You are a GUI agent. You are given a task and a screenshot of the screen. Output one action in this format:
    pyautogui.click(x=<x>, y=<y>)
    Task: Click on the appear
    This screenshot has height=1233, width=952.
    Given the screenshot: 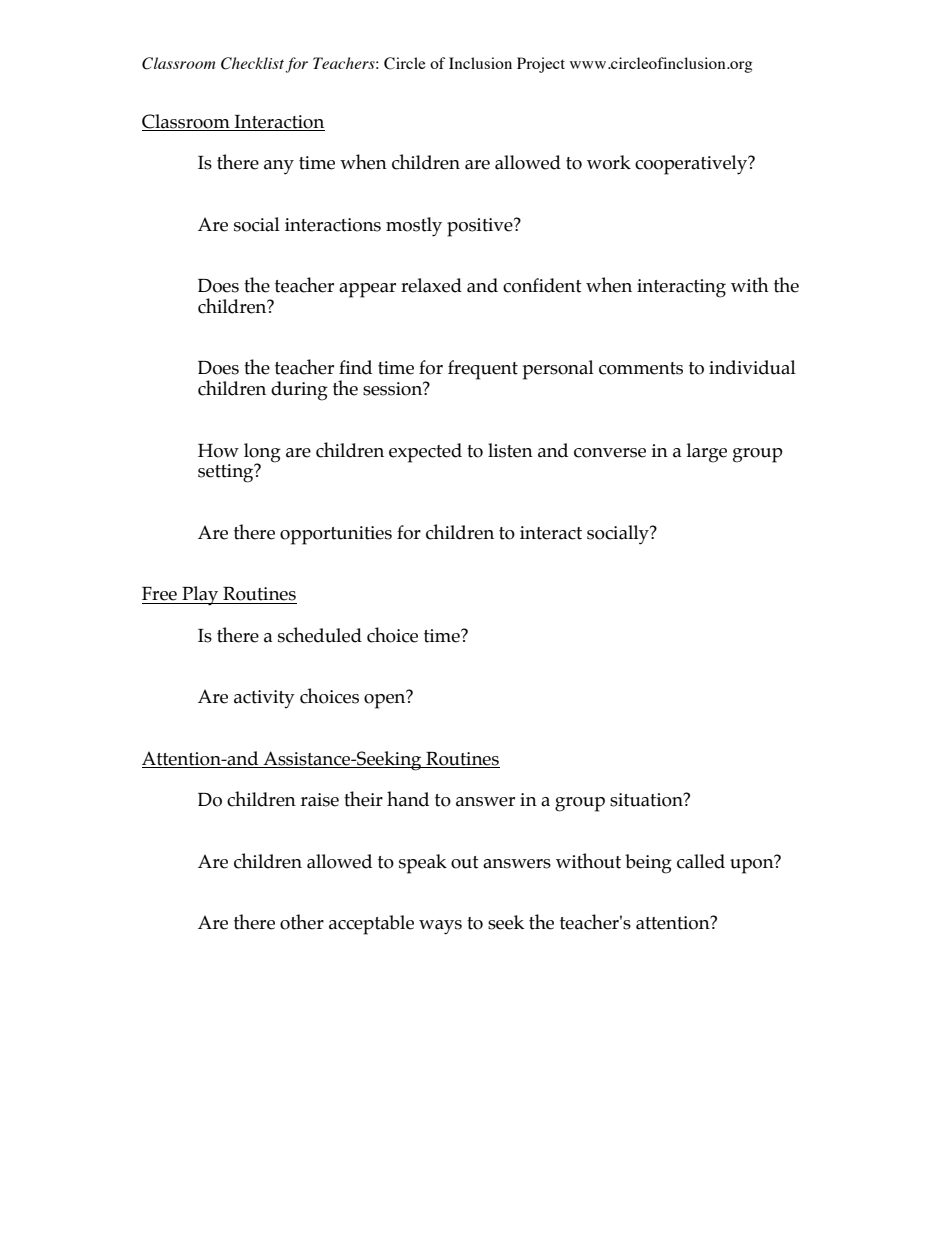 What is the action you would take?
    pyautogui.click(x=367, y=290)
